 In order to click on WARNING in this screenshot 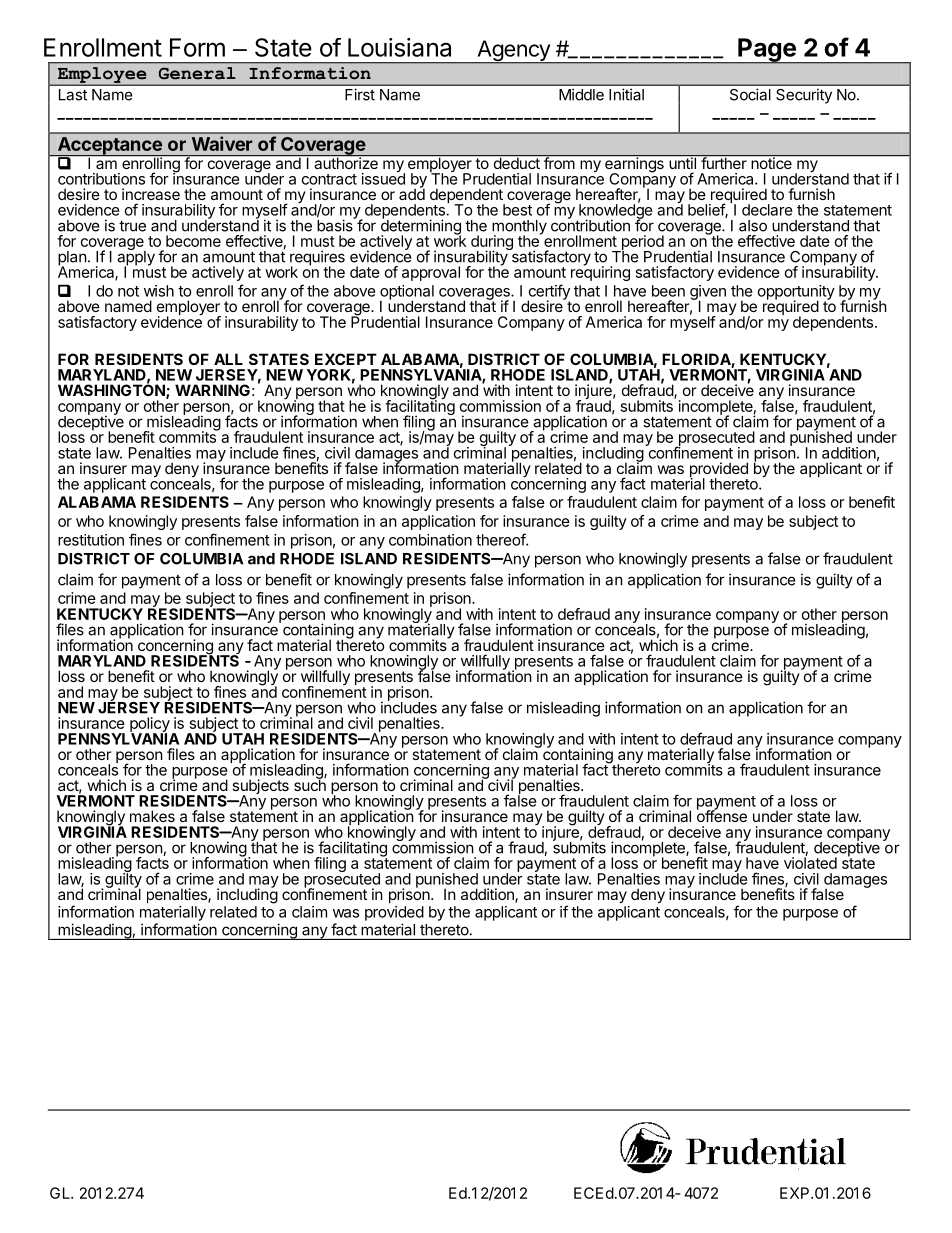, I will do `click(212, 390)`.
